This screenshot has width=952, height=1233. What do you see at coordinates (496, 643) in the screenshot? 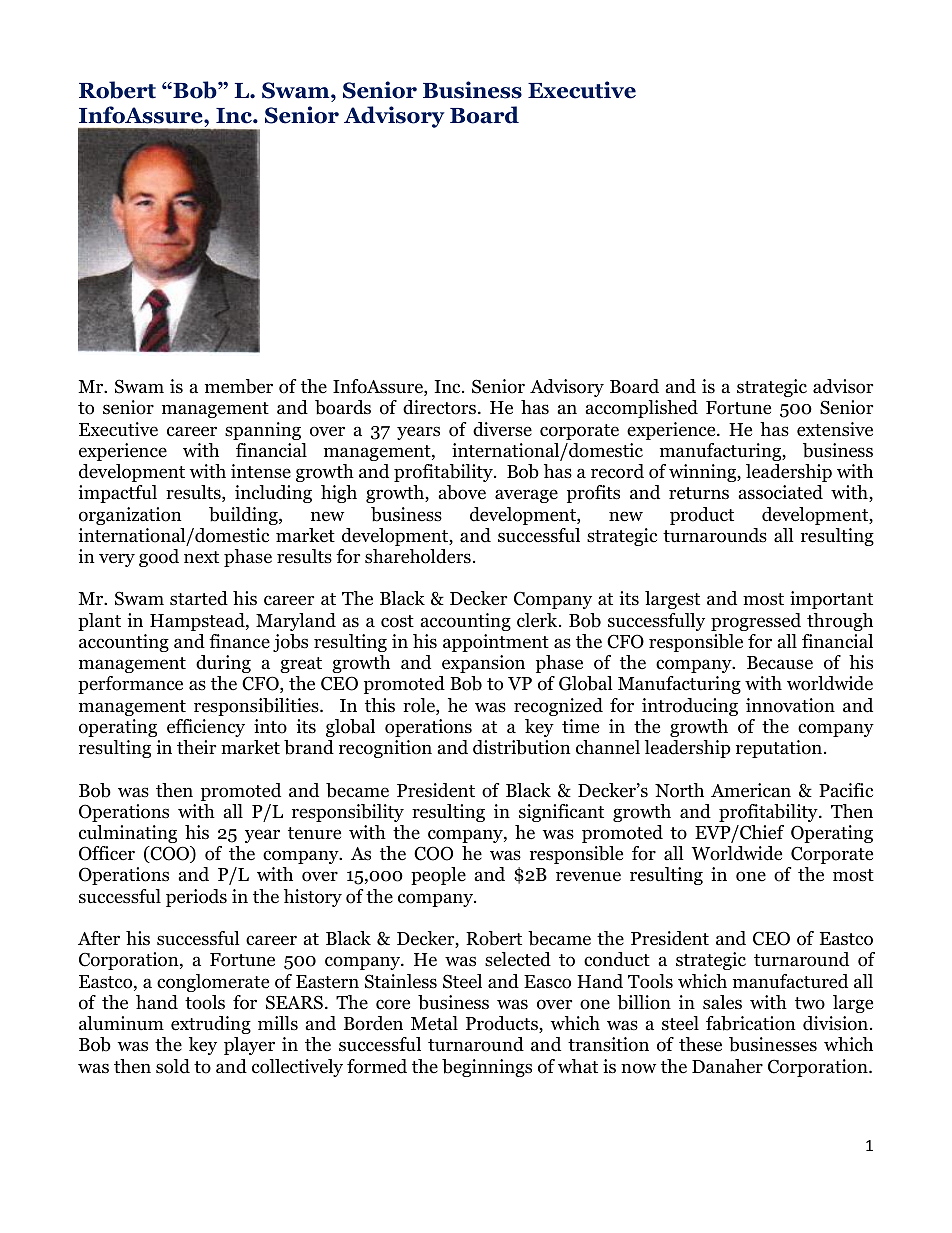
I see `appointment` at bounding box center [496, 643].
